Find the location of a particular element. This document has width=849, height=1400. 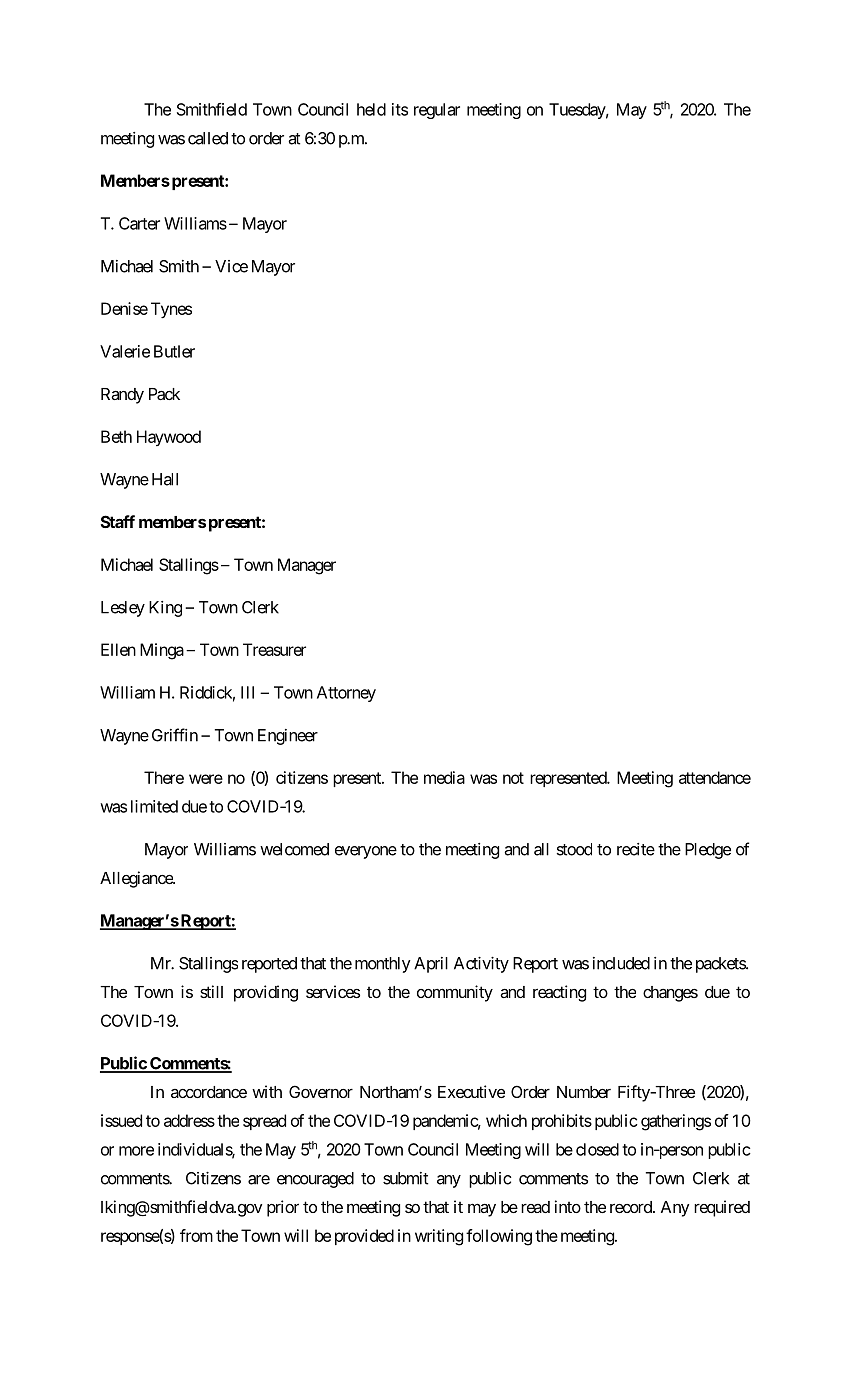

from is located at coordinates (196, 1235).
